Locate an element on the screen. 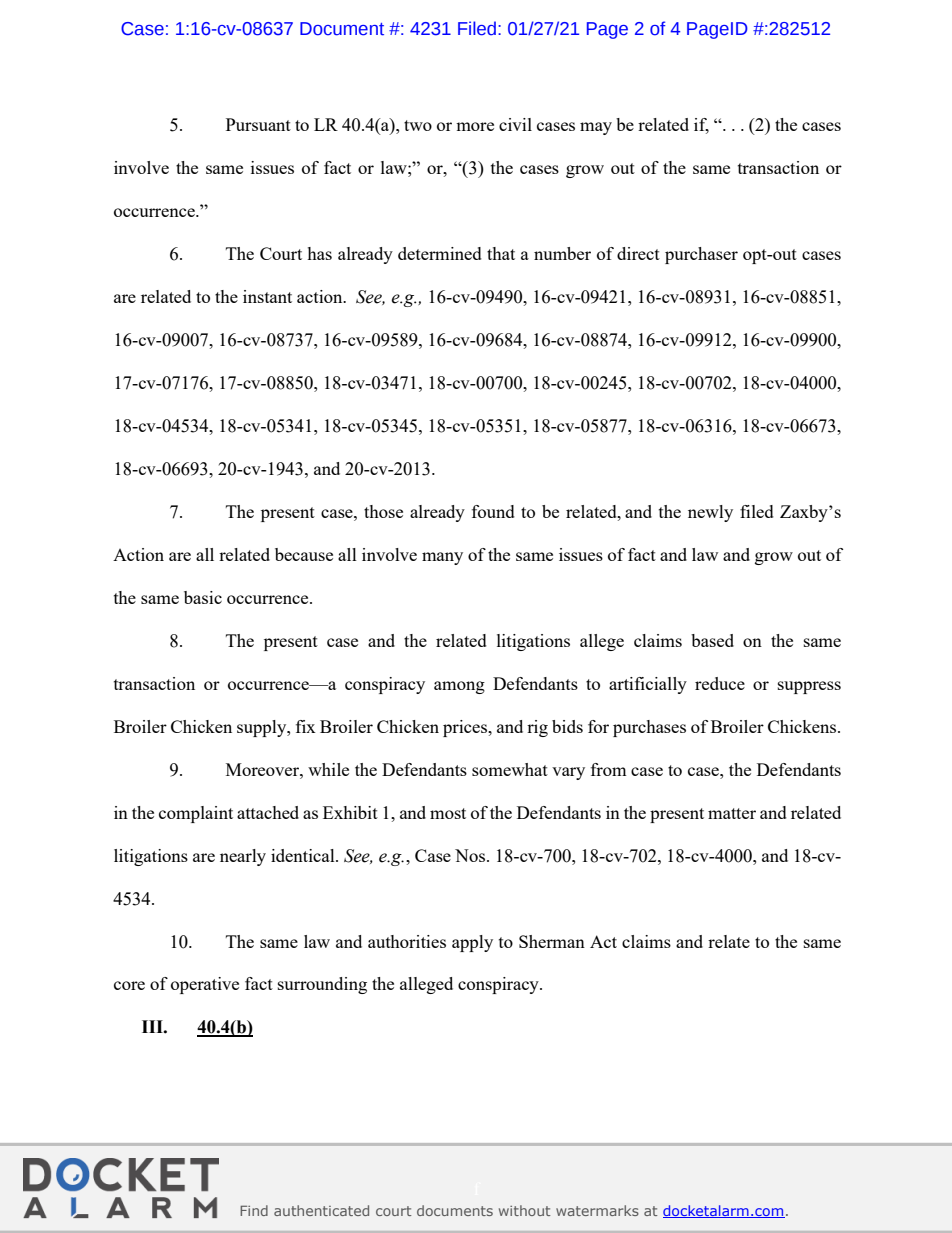 Image resolution: width=952 pixels, height=1233 pixels. basic is located at coordinates (203, 597).
